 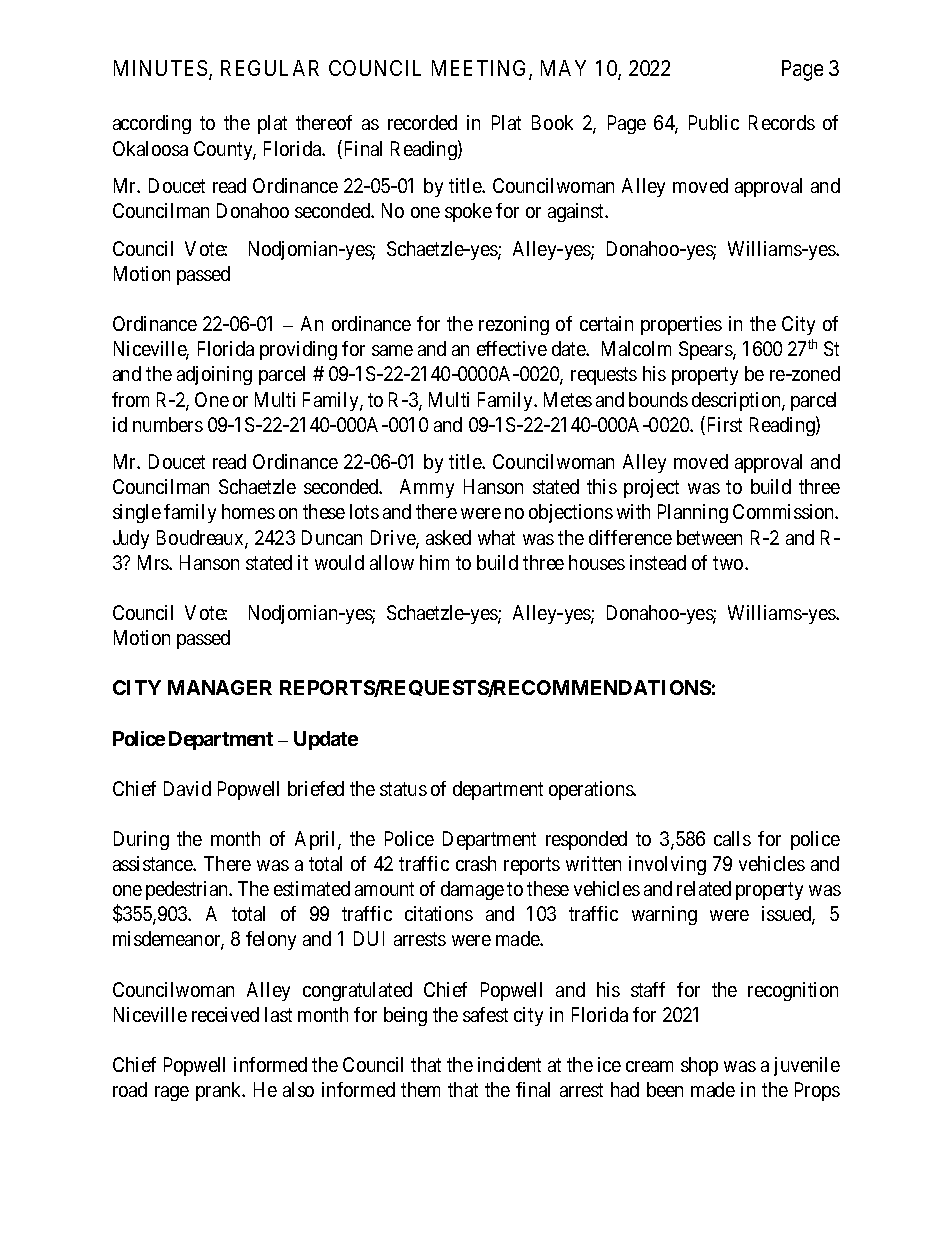 What do you see at coordinates (714, 122) in the screenshot?
I see `Public` at bounding box center [714, 122].
